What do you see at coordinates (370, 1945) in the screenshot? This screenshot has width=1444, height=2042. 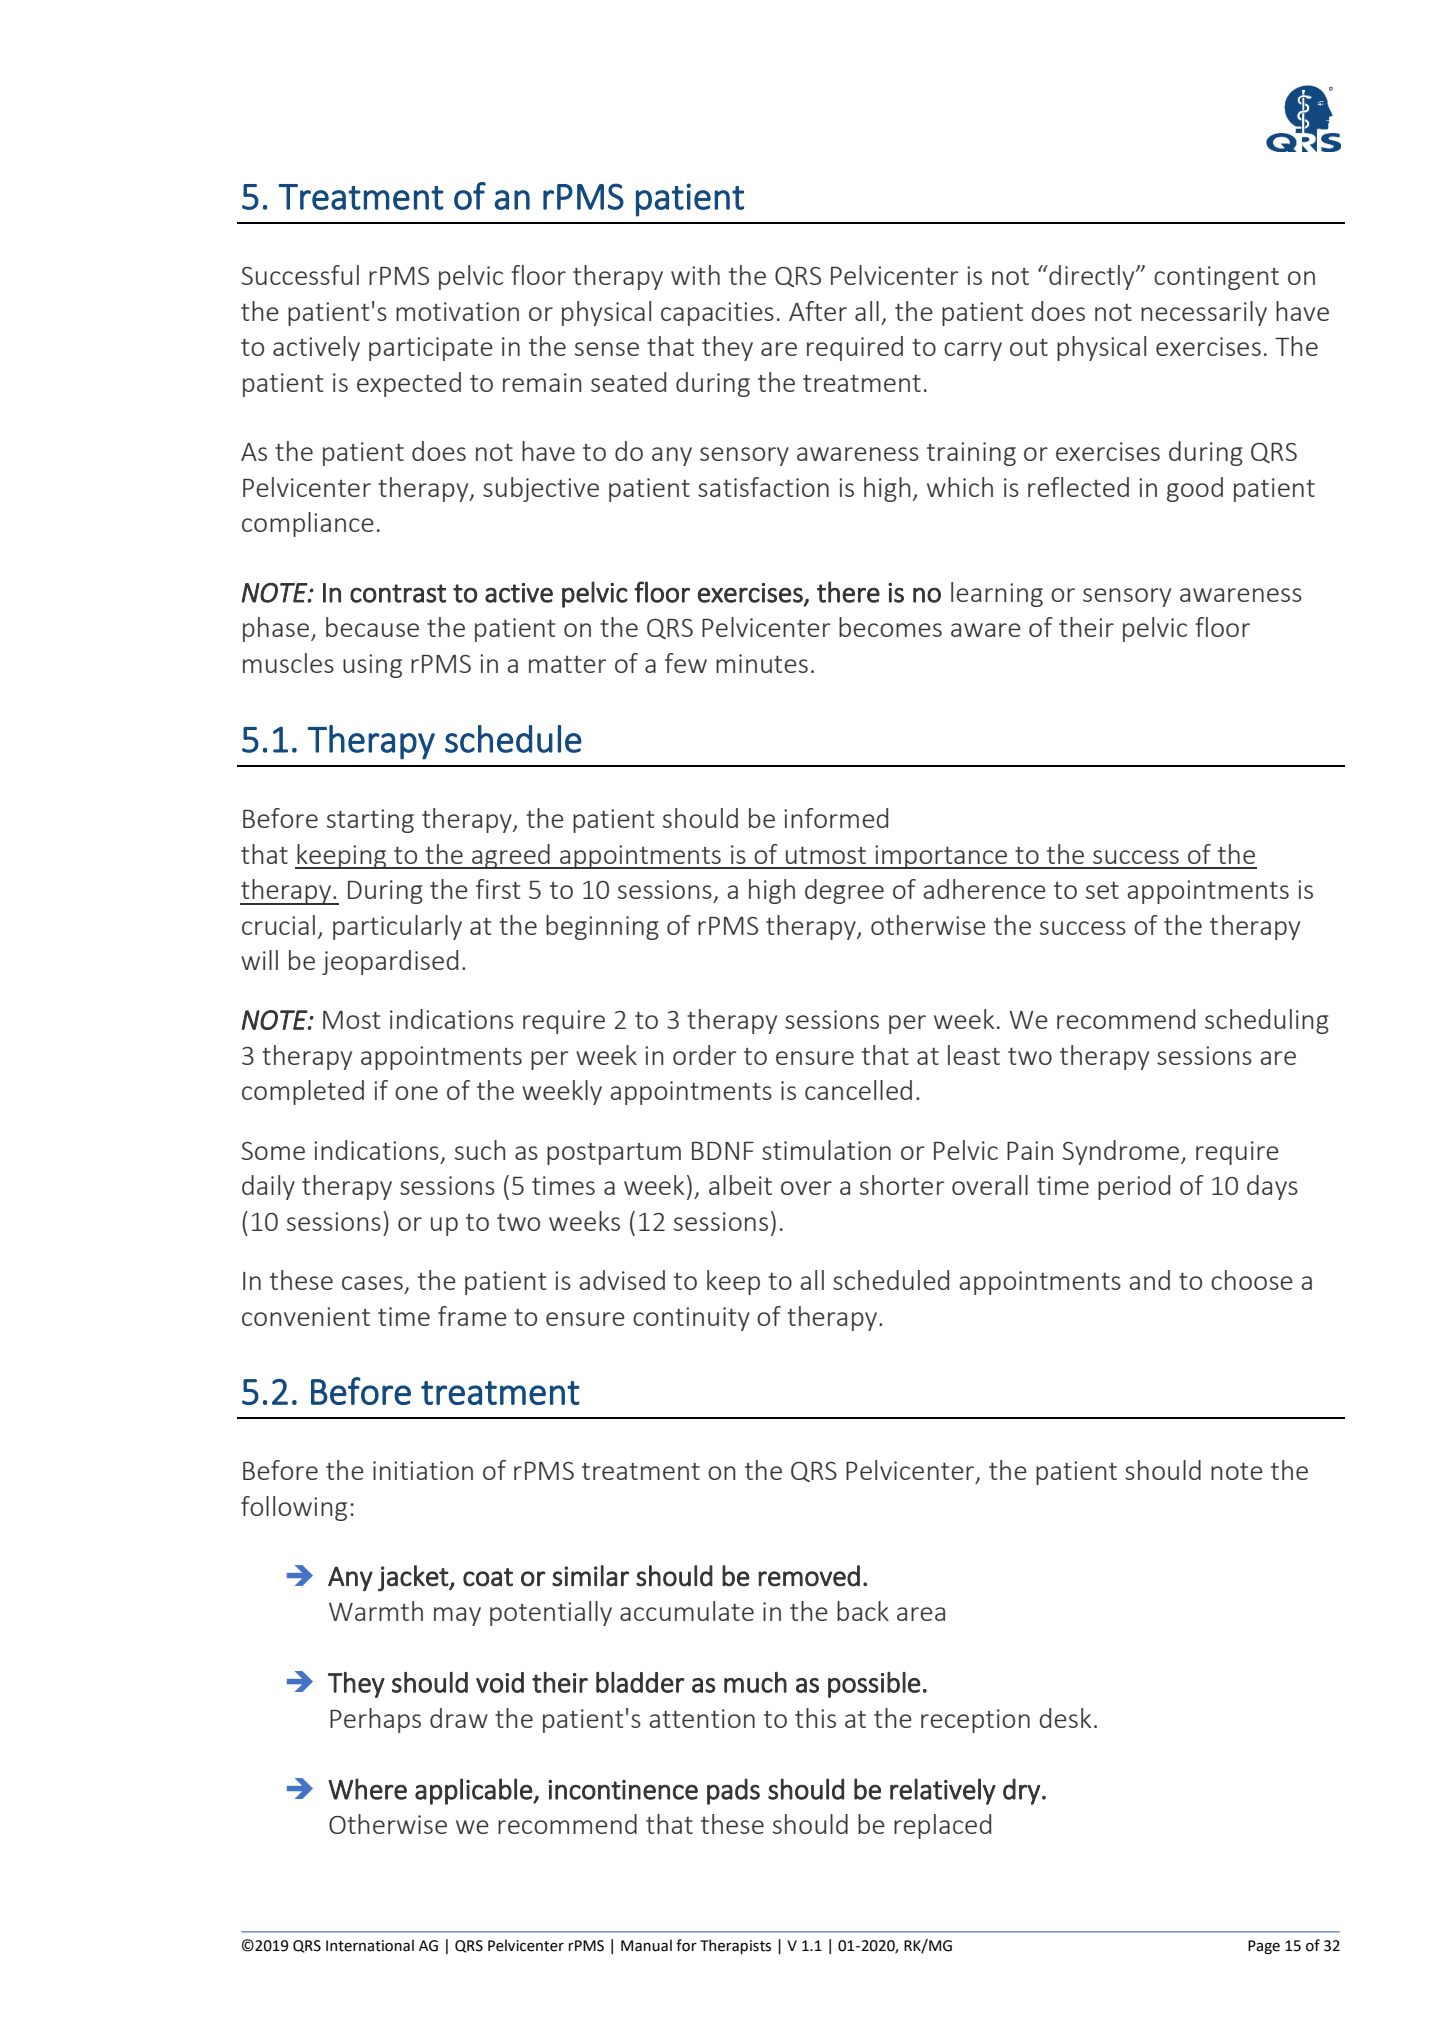 I see `International` at bounding box center [370, 1945].
